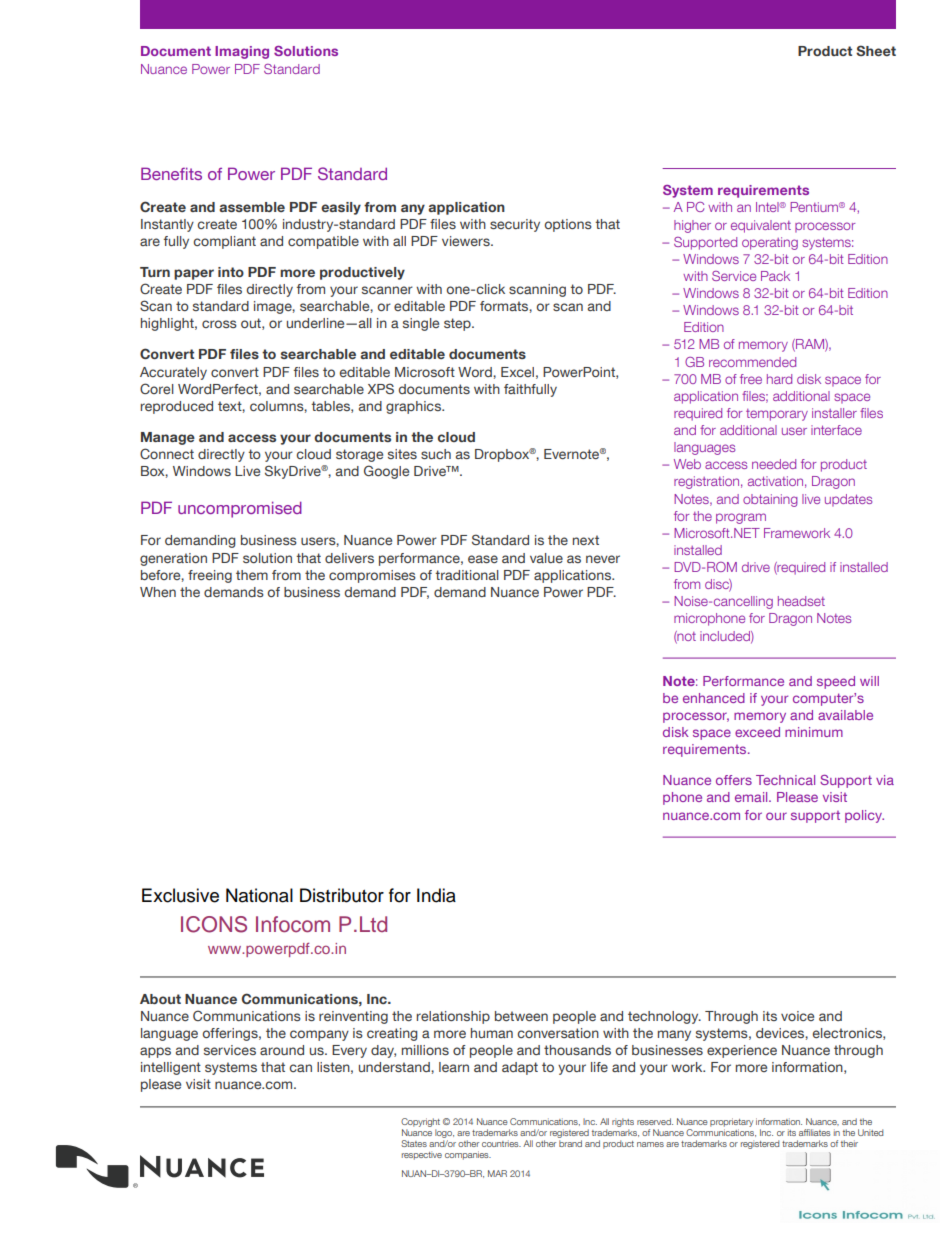 The image size is (952, 1233). What do you see at coordinates (777, 415) in the image?
I see `temporary` at bounding box center [777, 415].
